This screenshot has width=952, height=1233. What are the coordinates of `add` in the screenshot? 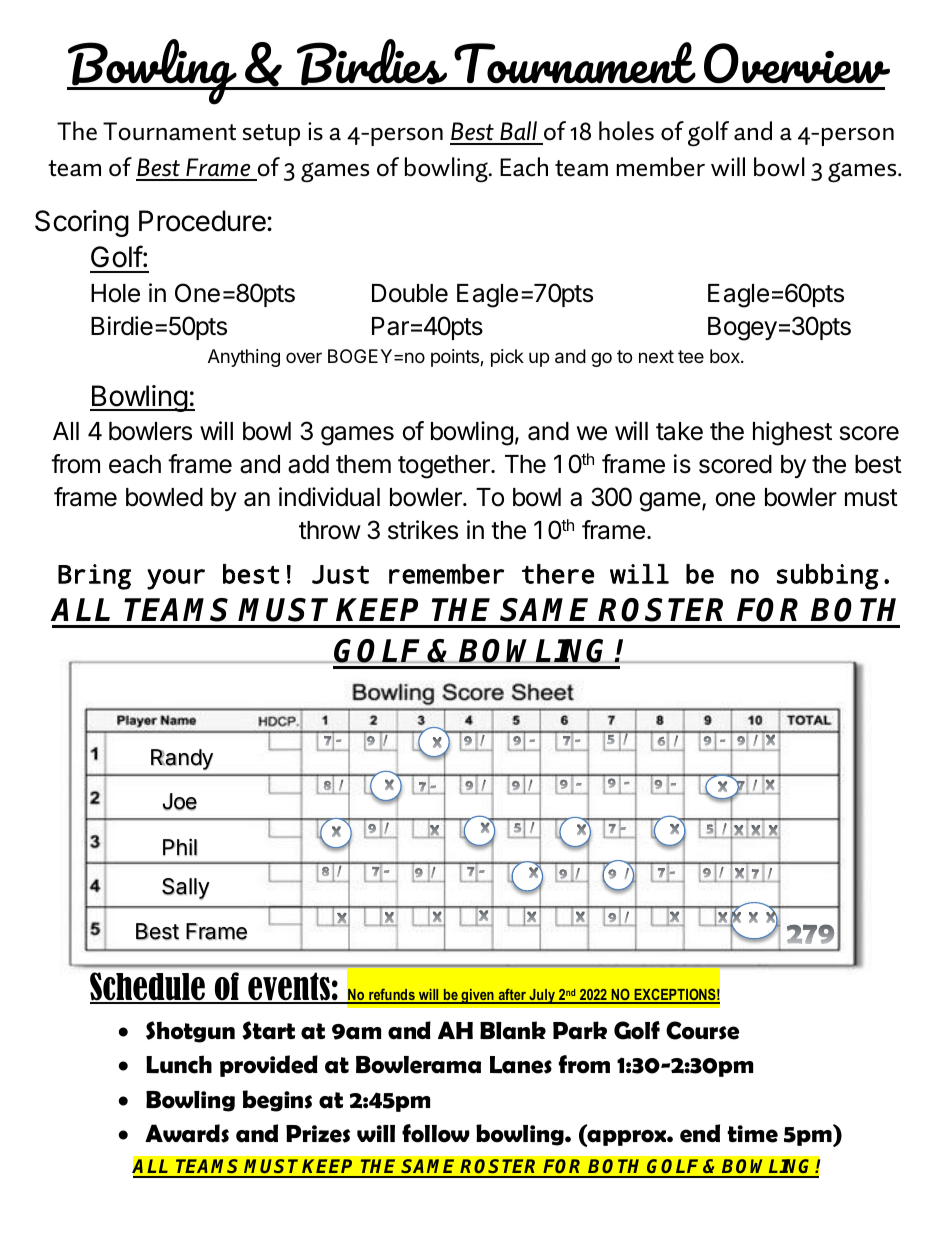 It's located at (308, 464).
